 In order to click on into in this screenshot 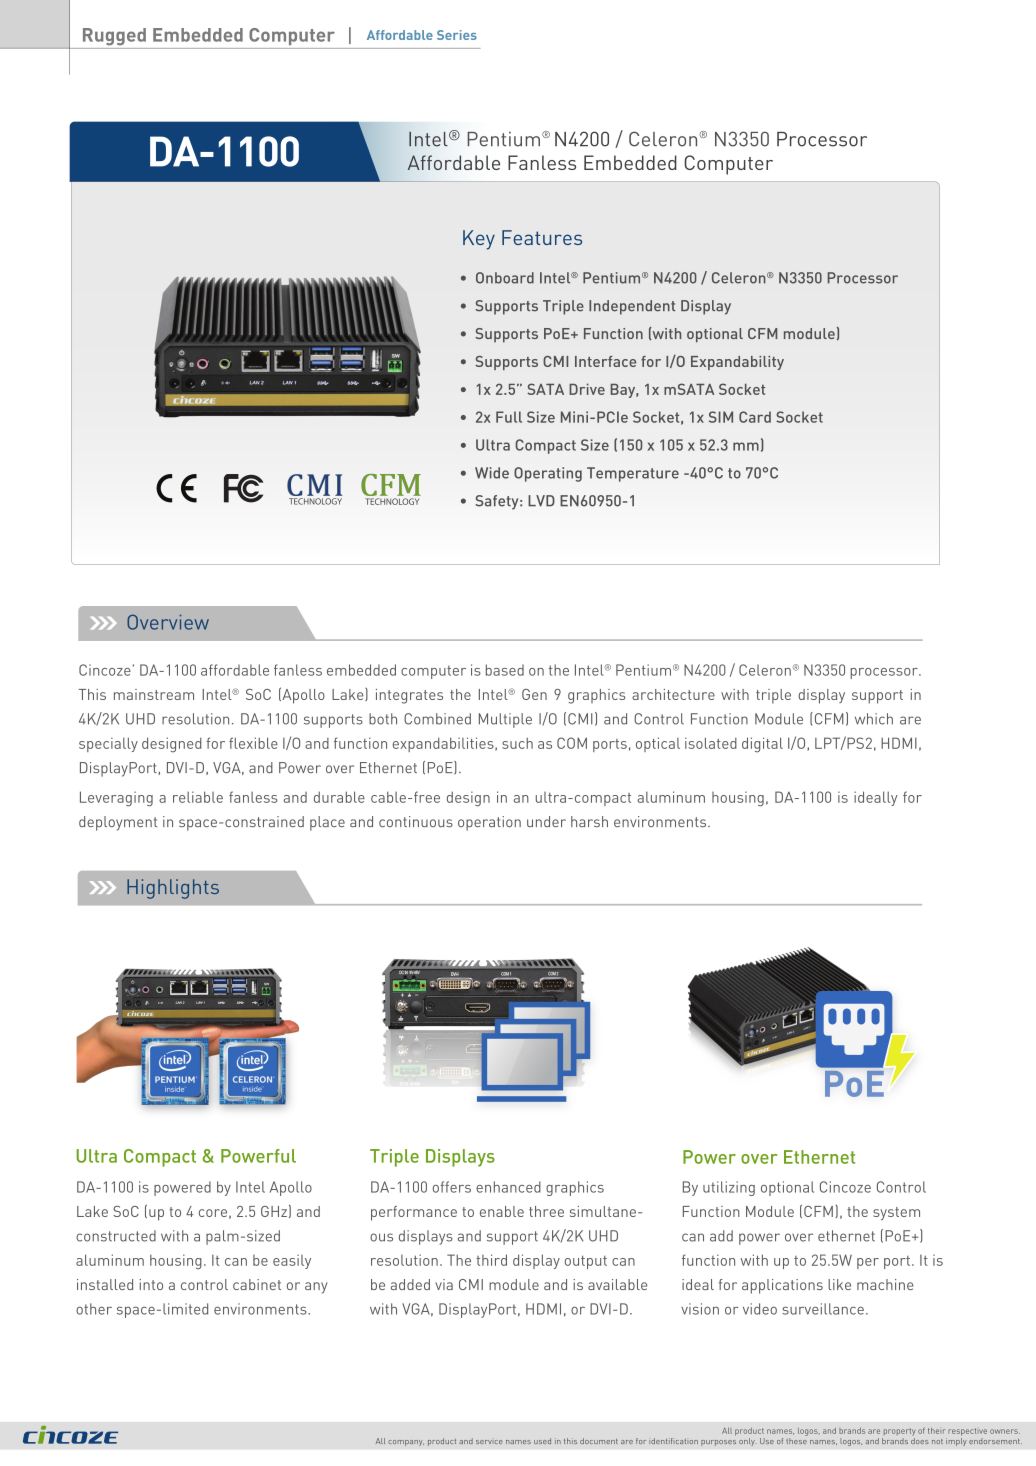, I will do `click(151, 1284)`.
